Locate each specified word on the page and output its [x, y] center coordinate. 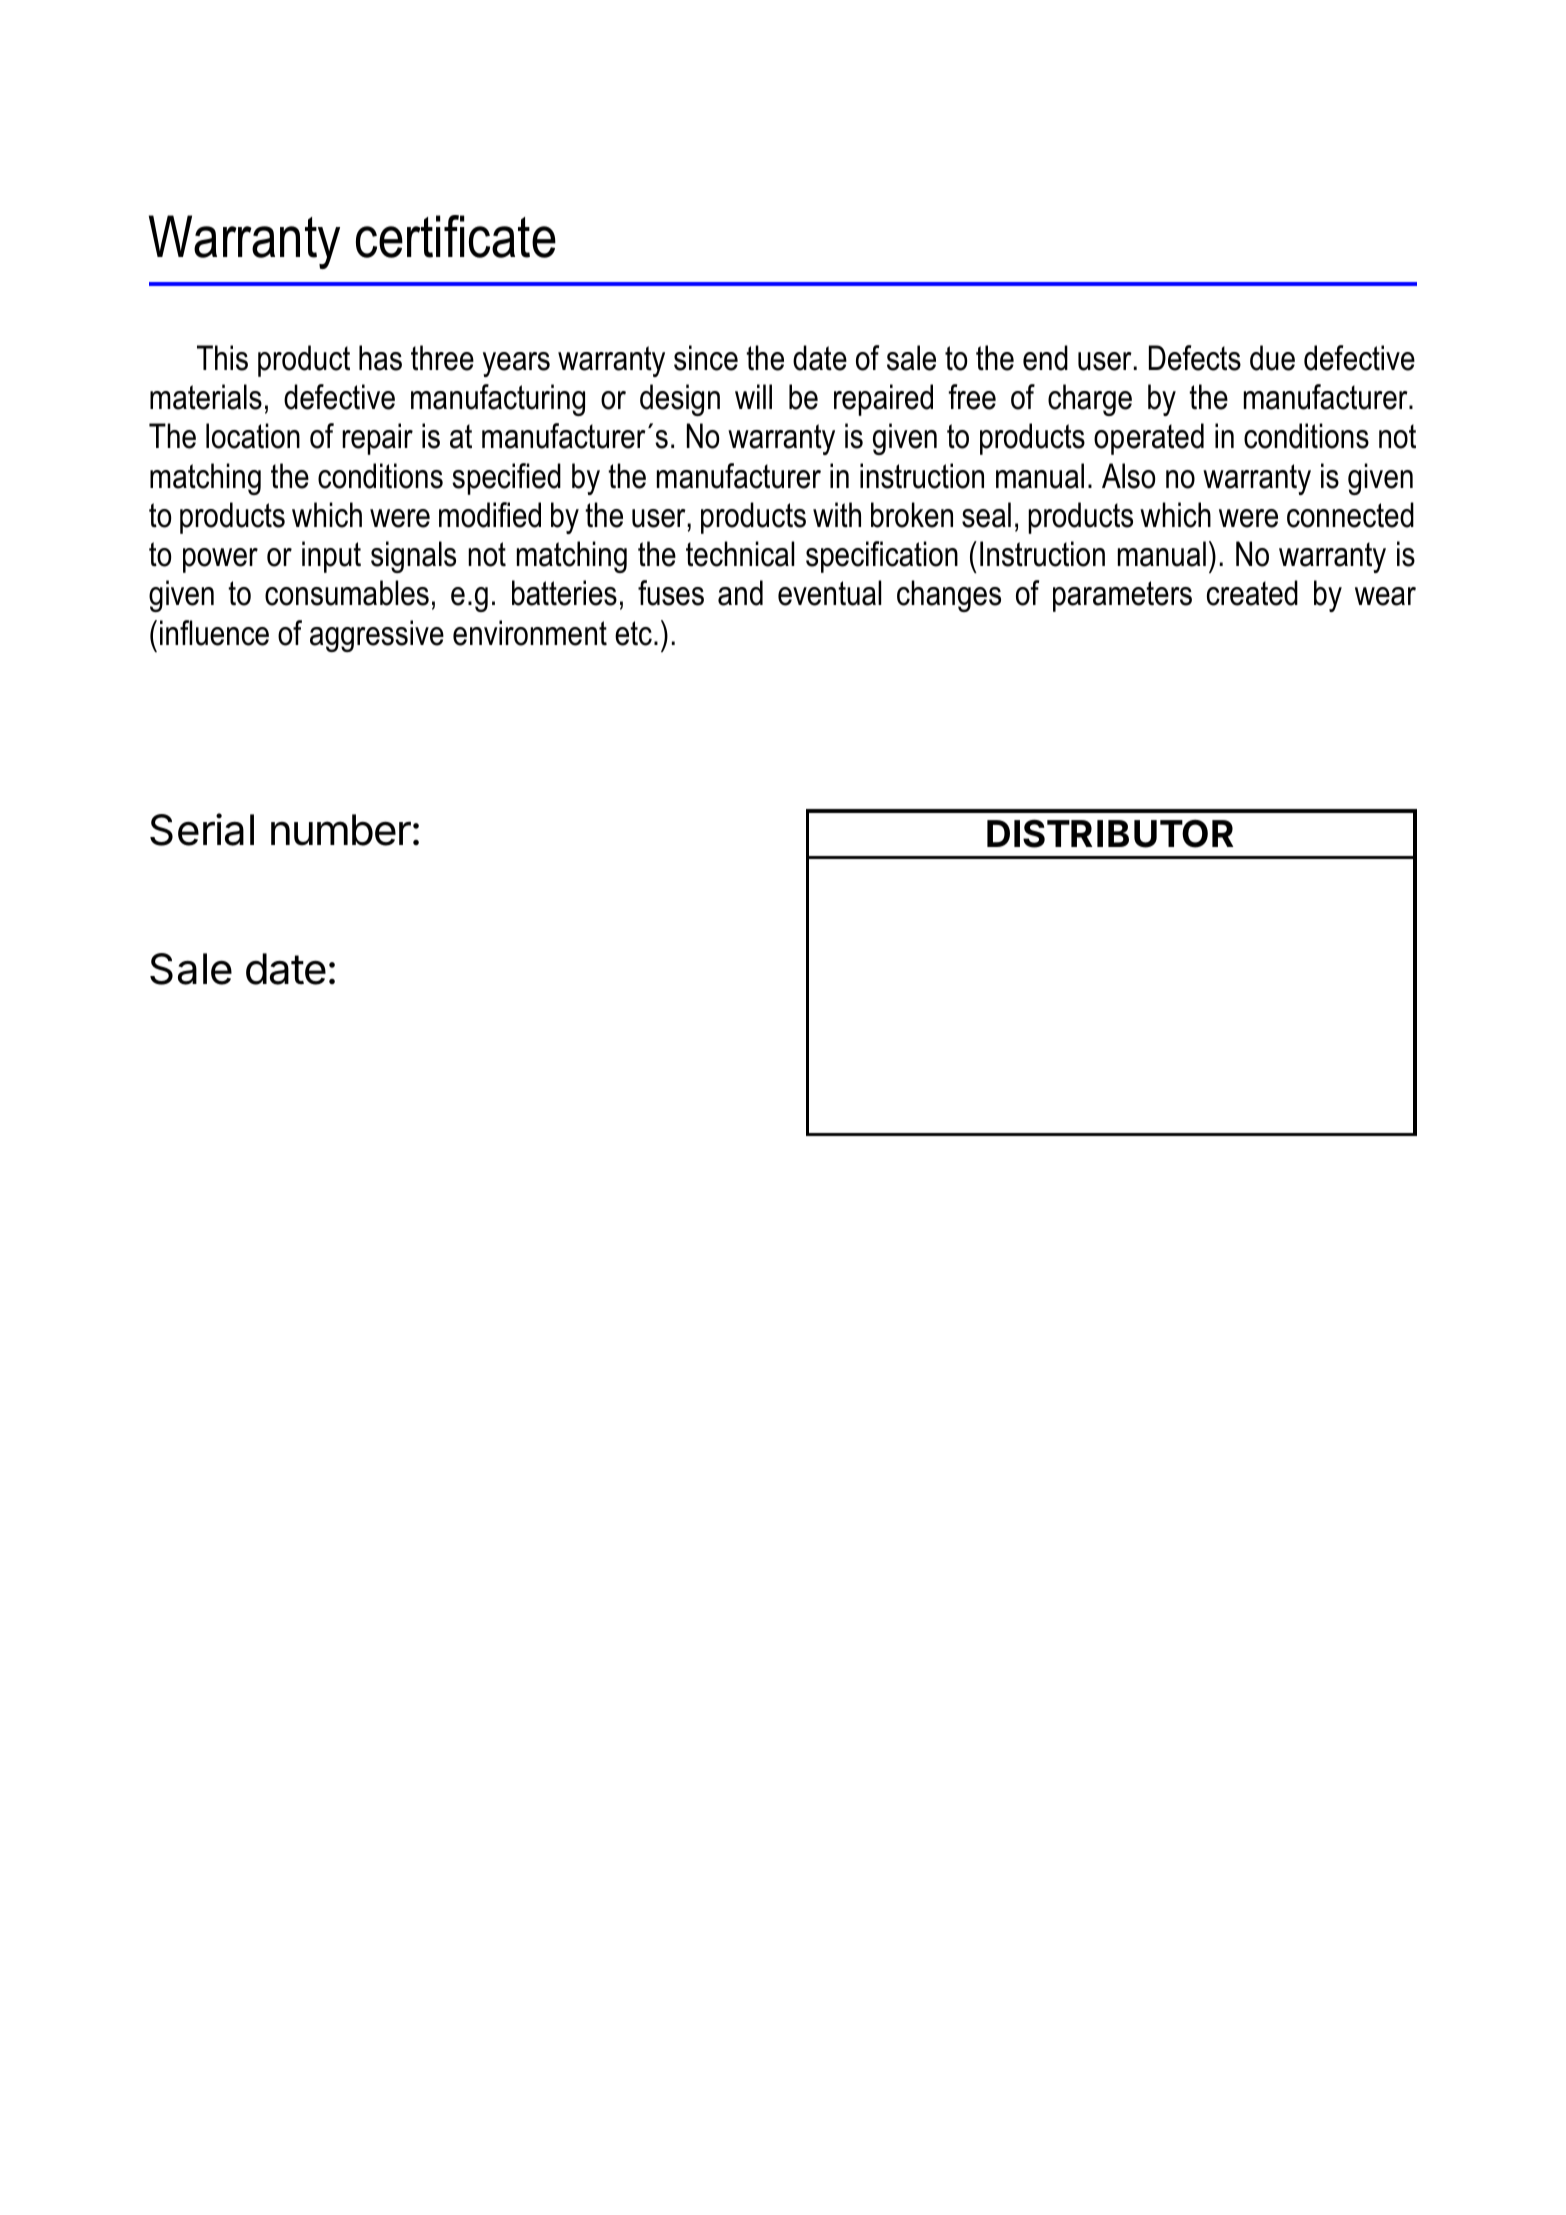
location [253, 436]
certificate [456, 236]
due [1272, 358]
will [753, 396]
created [1252, 593]
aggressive [377, 636]
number [341, 830]
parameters [1122, 596]
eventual [829, 593]
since [706, 358]
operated [1149, 439]
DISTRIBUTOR [1110, 833]
